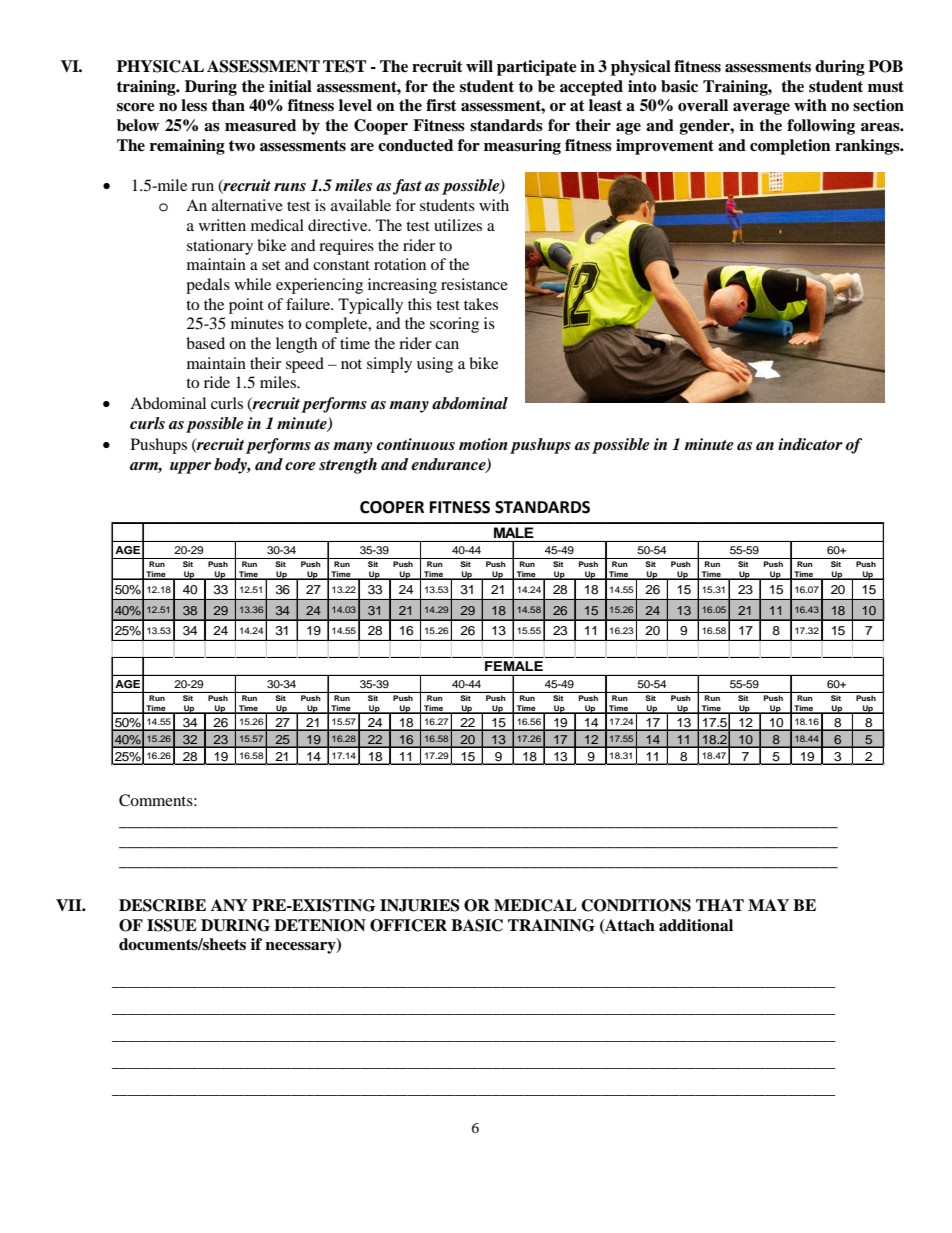 This document has height=1233, width=952. Describe the element at coordinates (483, 444) in the document. I see `motion` at that location.
